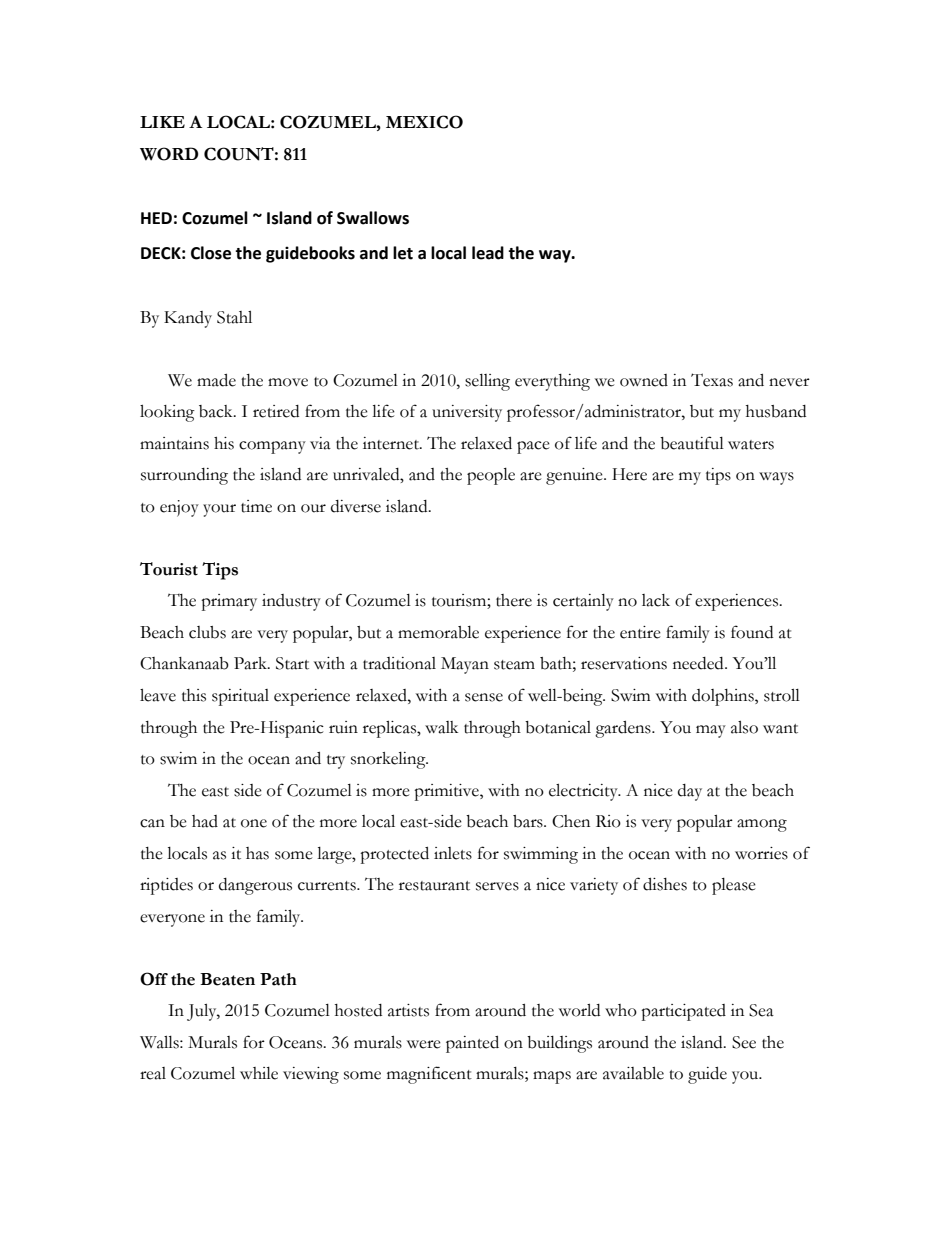  Describe the element at coordinates (259, 1073) in the page. I see `while` at that location.
